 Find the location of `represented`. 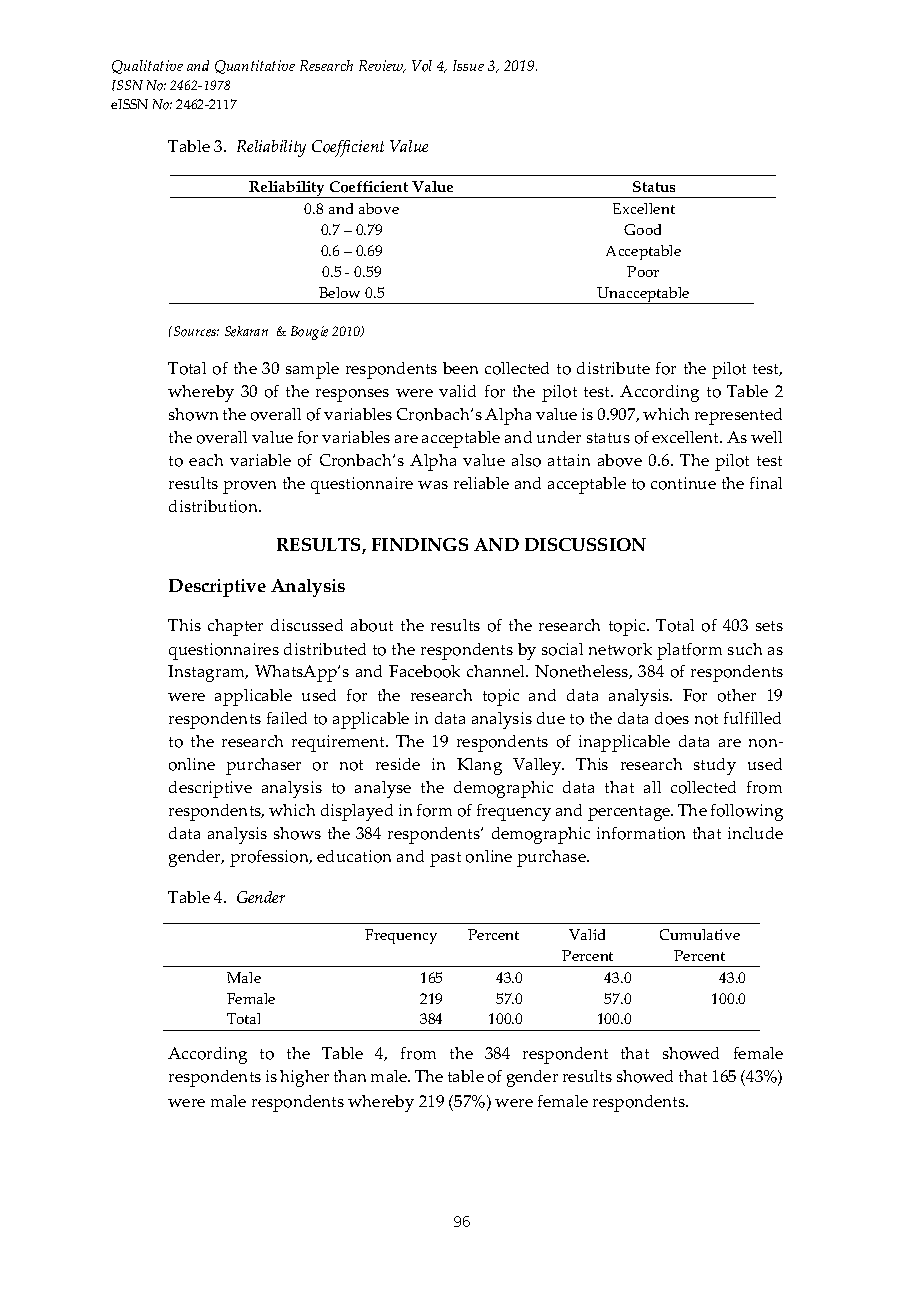

represented is located at coordinates (738, 416).
